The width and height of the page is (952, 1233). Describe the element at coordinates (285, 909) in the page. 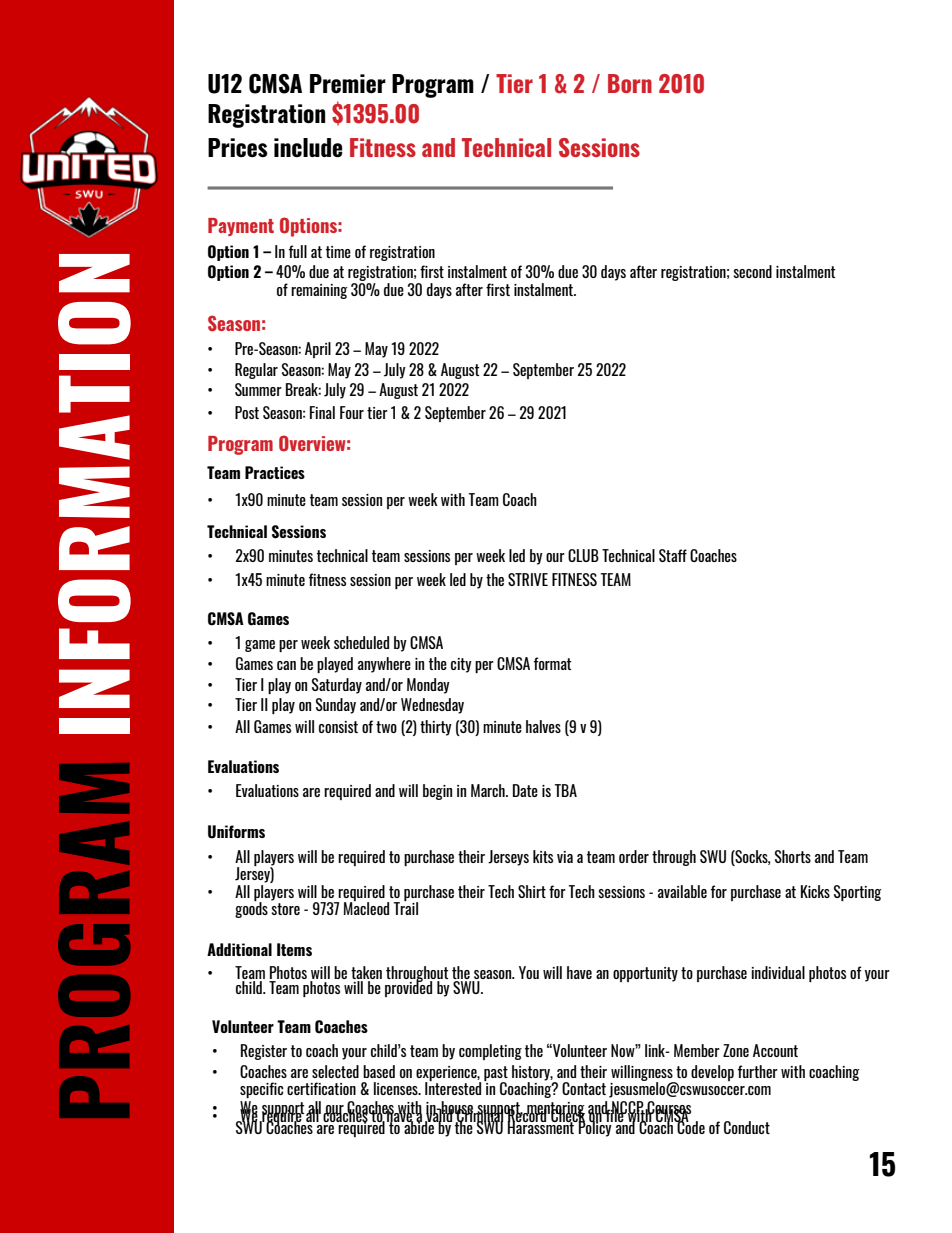

I see `store` at that location.
